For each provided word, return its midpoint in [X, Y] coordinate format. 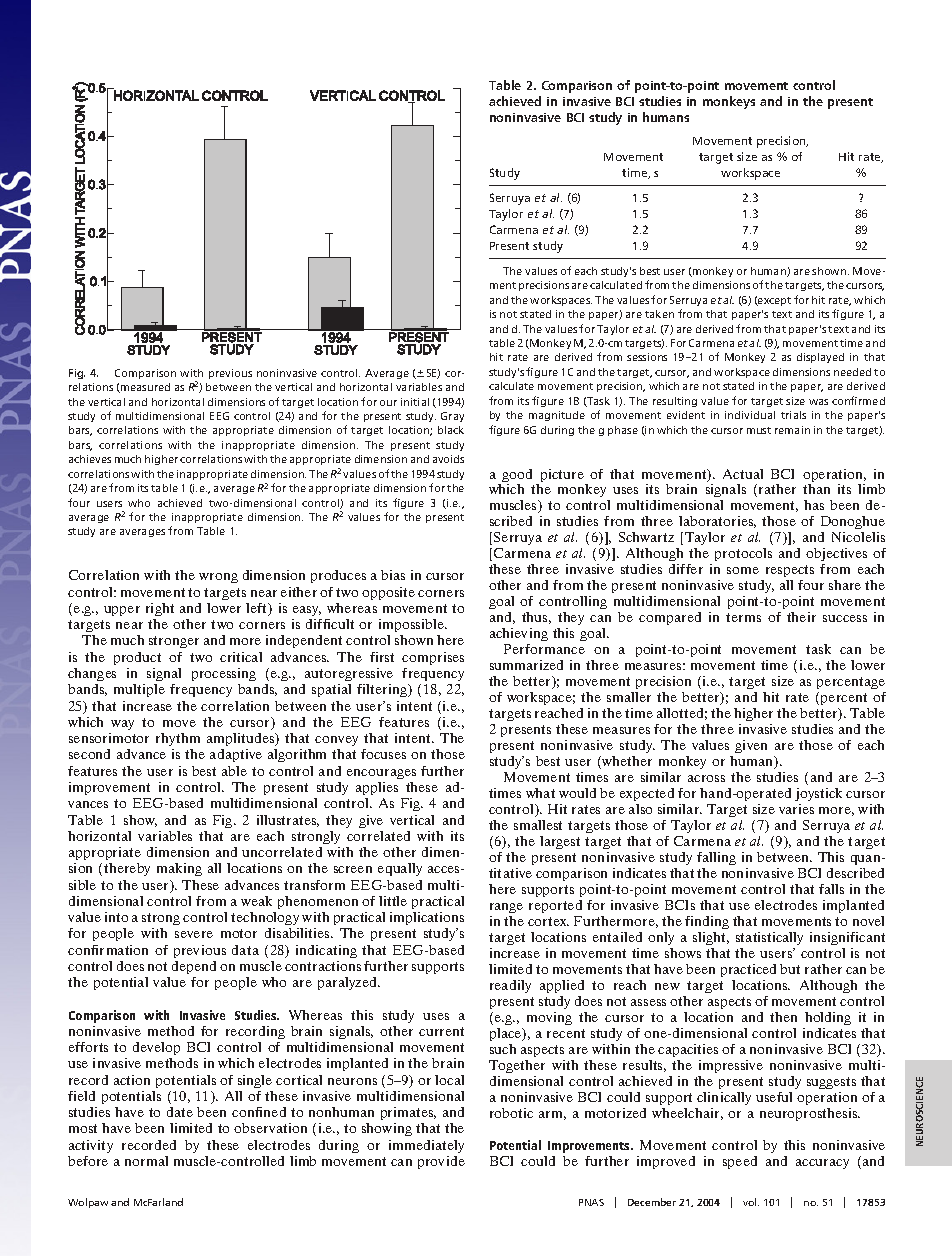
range [506, 908]
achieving [519, 636]
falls [831, 889]
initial [415, 402]
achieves [90, 459]
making [179, 869]
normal [146, 1161]
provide [441, 1162]
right [160, 609]
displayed [820, 358]
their [801, 617]
